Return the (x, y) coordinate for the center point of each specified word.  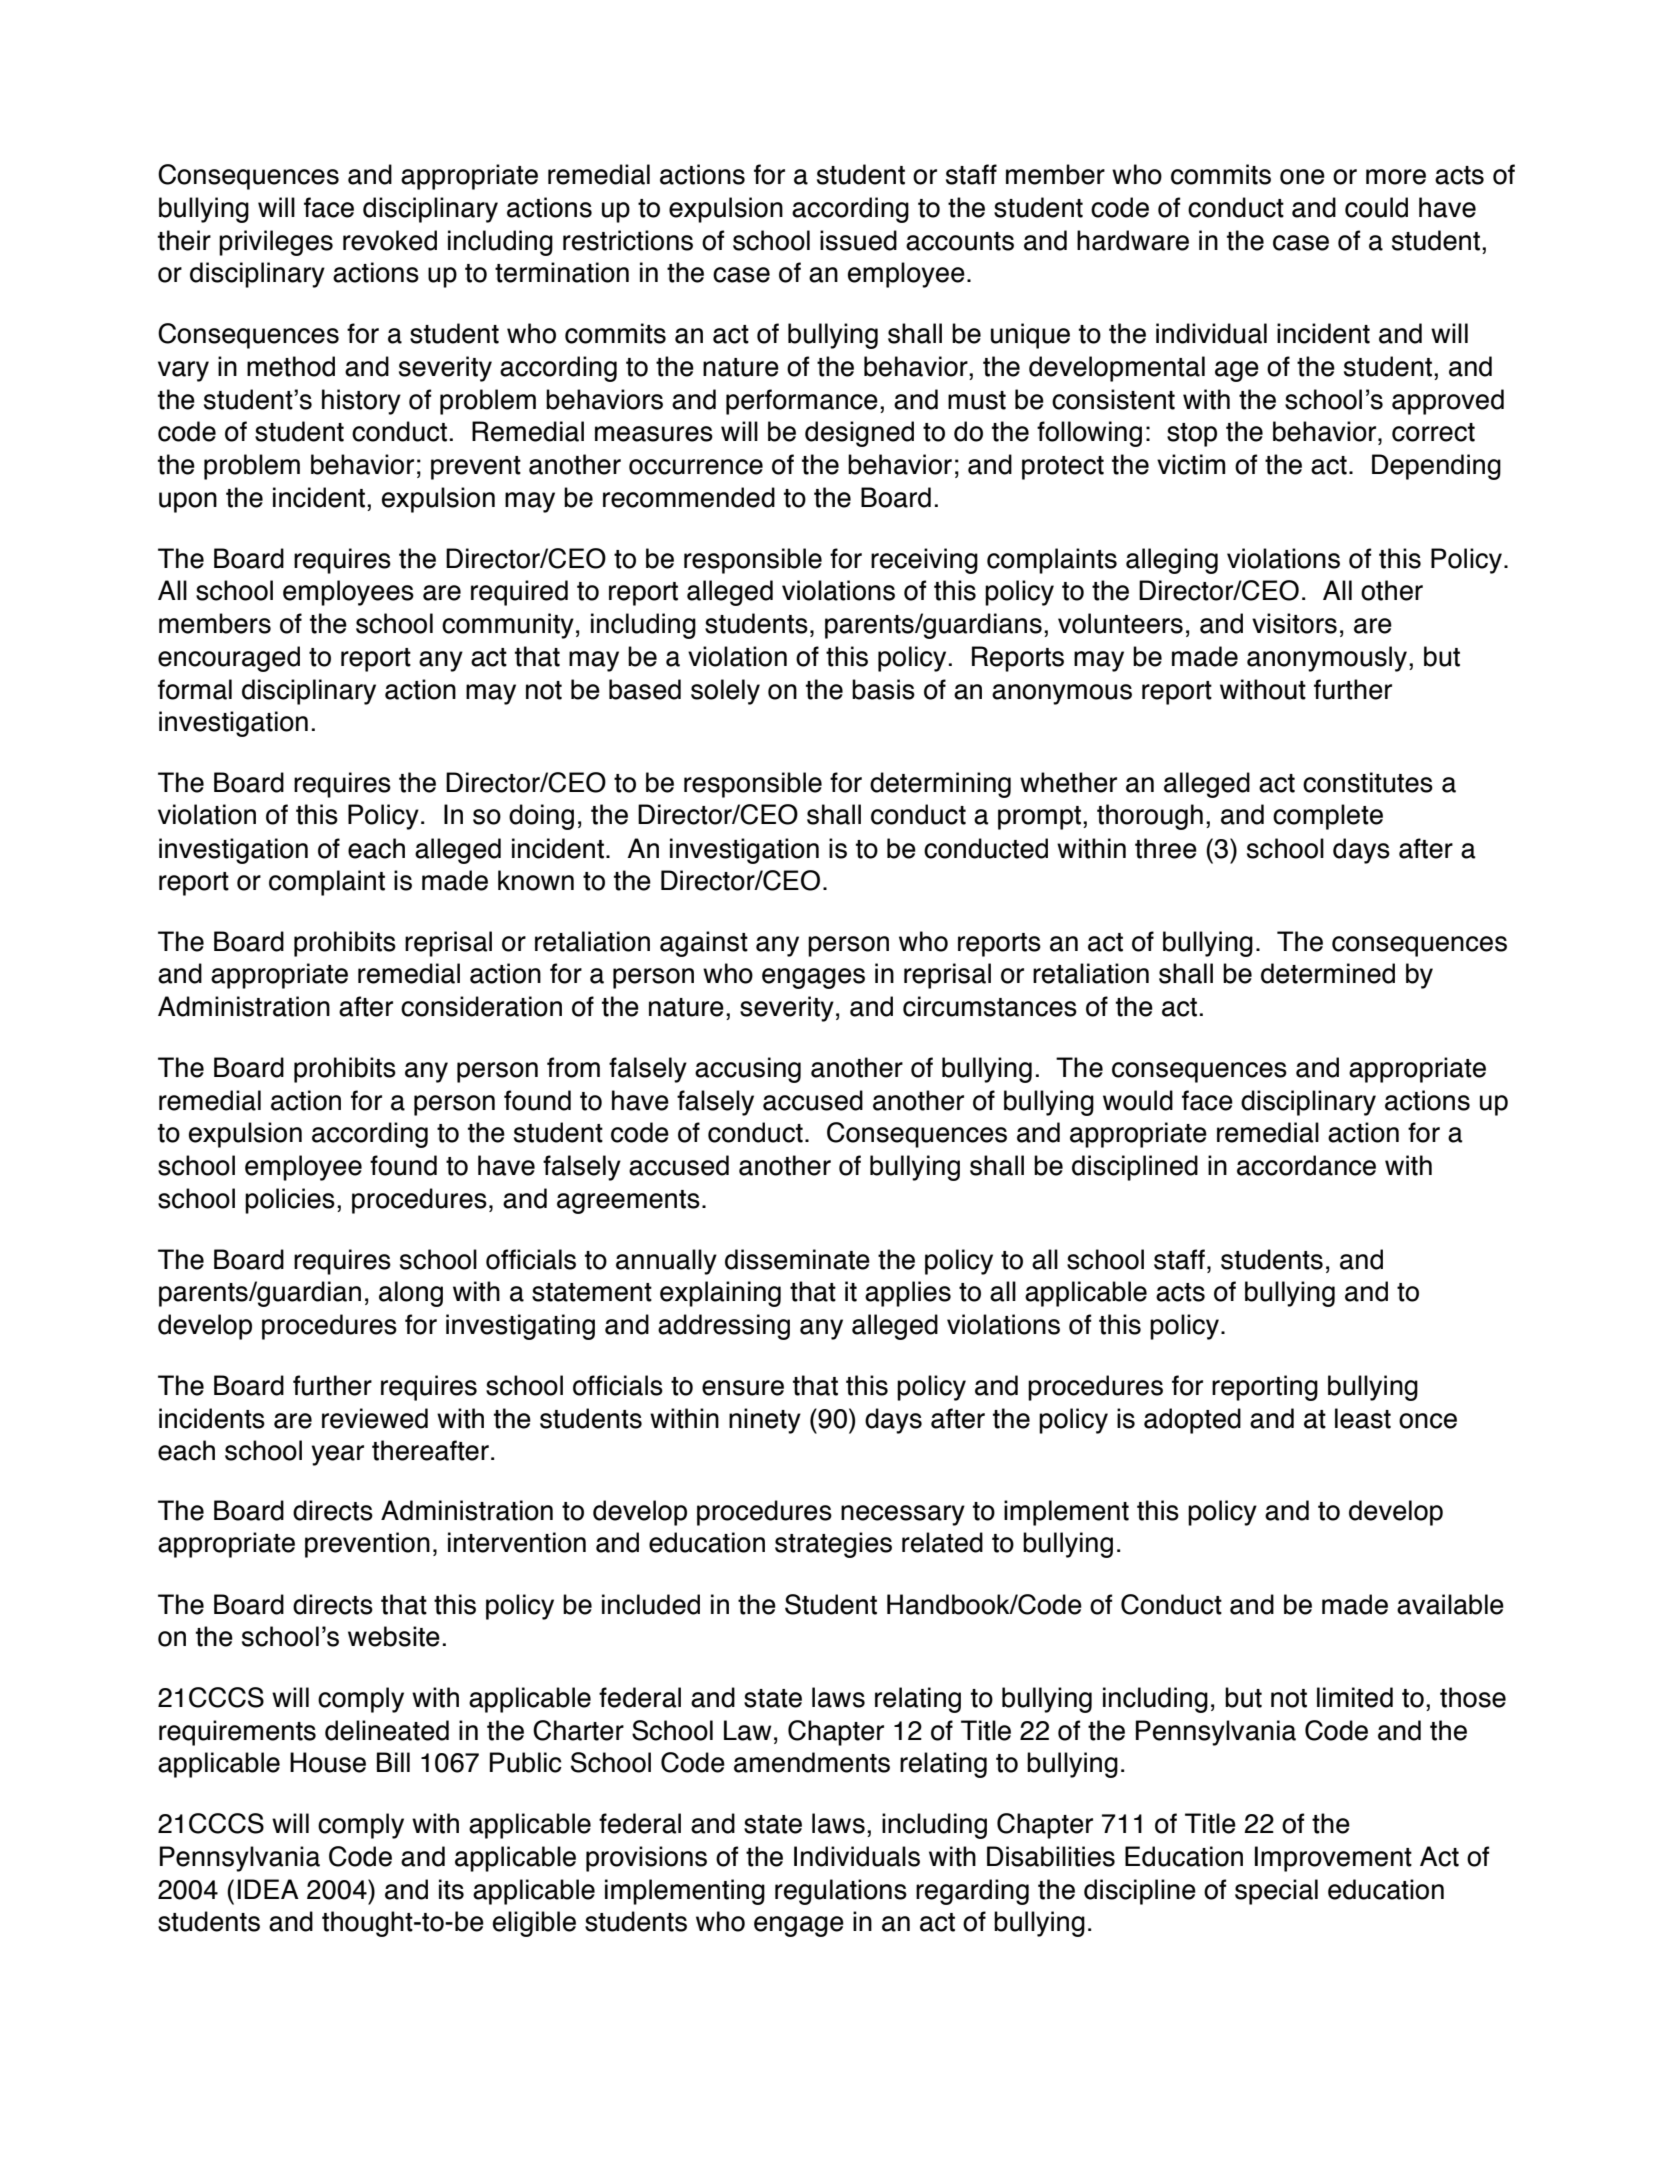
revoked (390, 240)
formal (195, 689)
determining (940, 785)
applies (908, 1294)
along (411, 1294)
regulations (841, 1892)
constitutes (1368, 782)
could (1376, 207)
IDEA (268, 1889)
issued (858, 240)
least (1363, 1418)
